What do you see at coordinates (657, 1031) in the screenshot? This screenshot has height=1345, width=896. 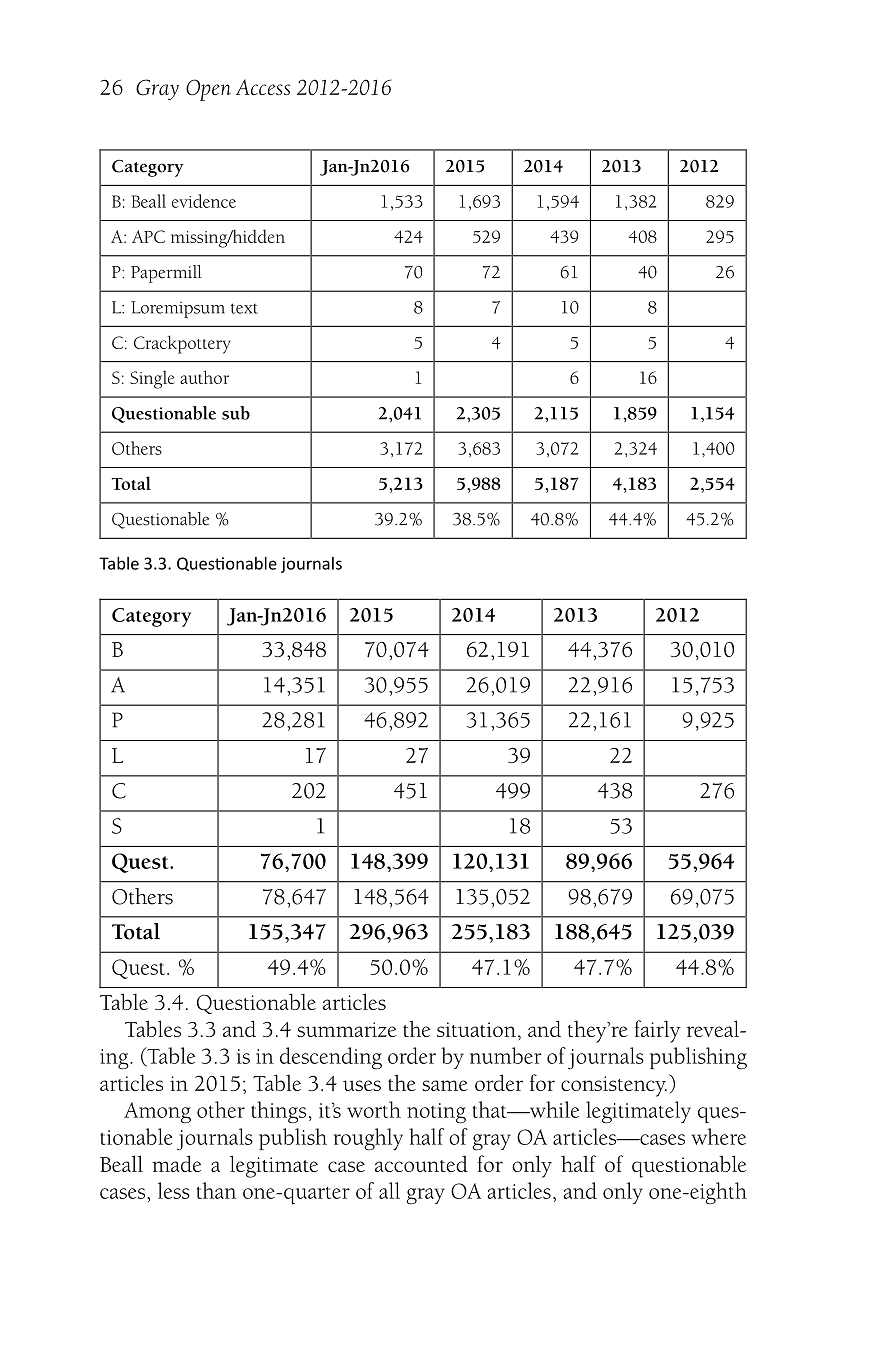 I see `fairly` at bounding box center [657, 1031].
